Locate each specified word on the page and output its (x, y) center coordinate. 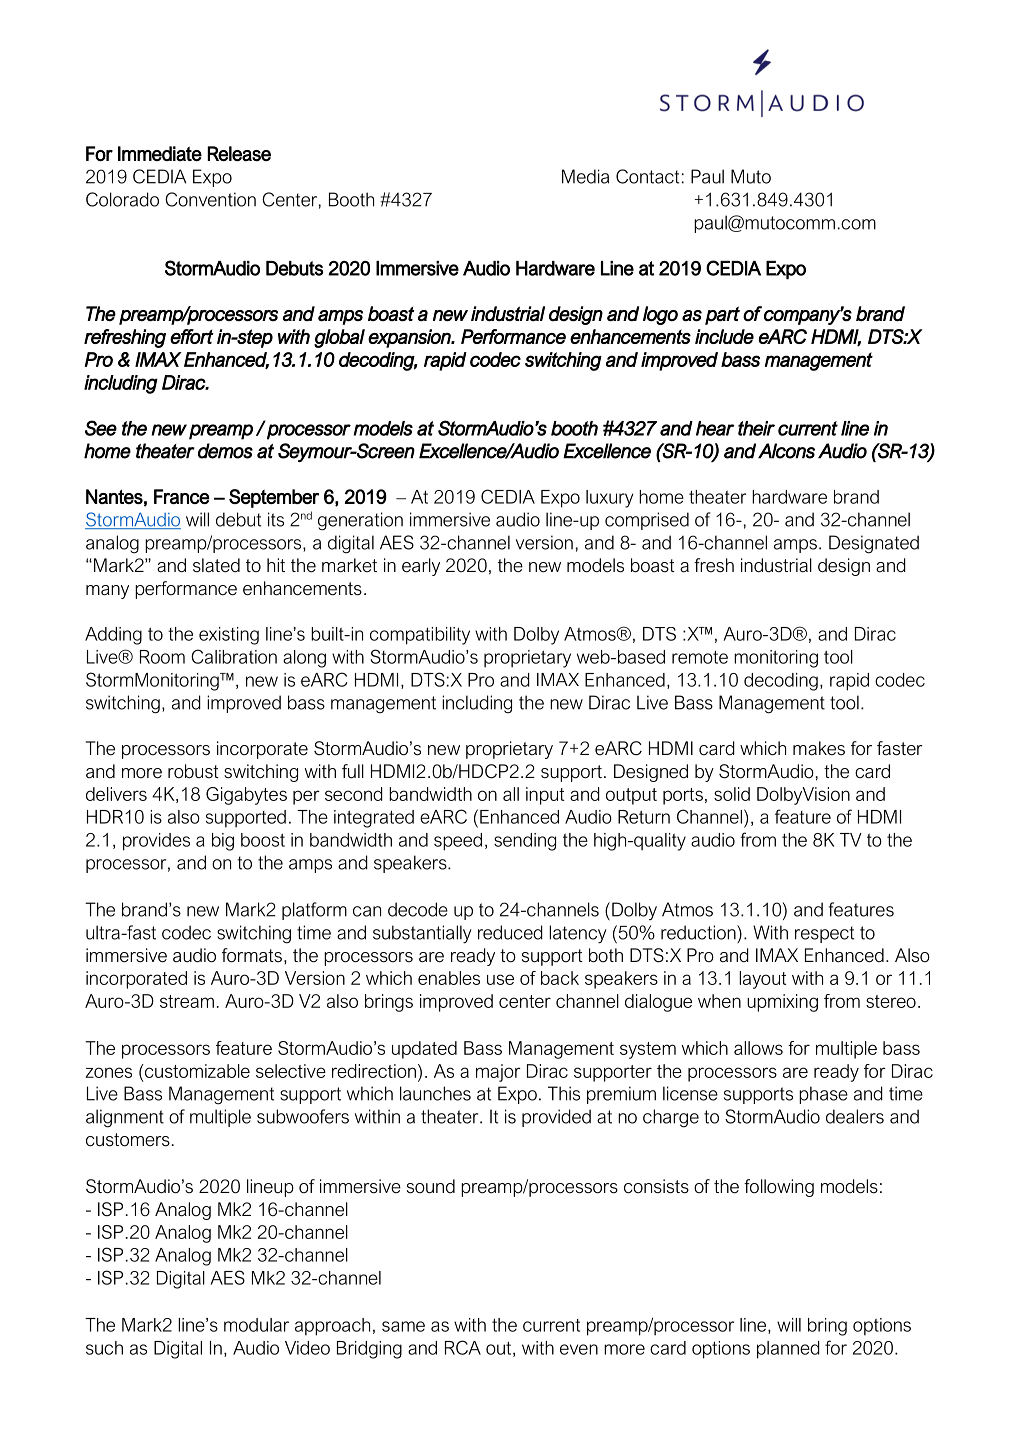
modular (256, 1325)
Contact (647, 176)
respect (824, 934)
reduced (510, 932)
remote (700, 657)
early (421, 567)
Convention (210, 199)
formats (252, 955)
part (722, 315)
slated (216, 565)
